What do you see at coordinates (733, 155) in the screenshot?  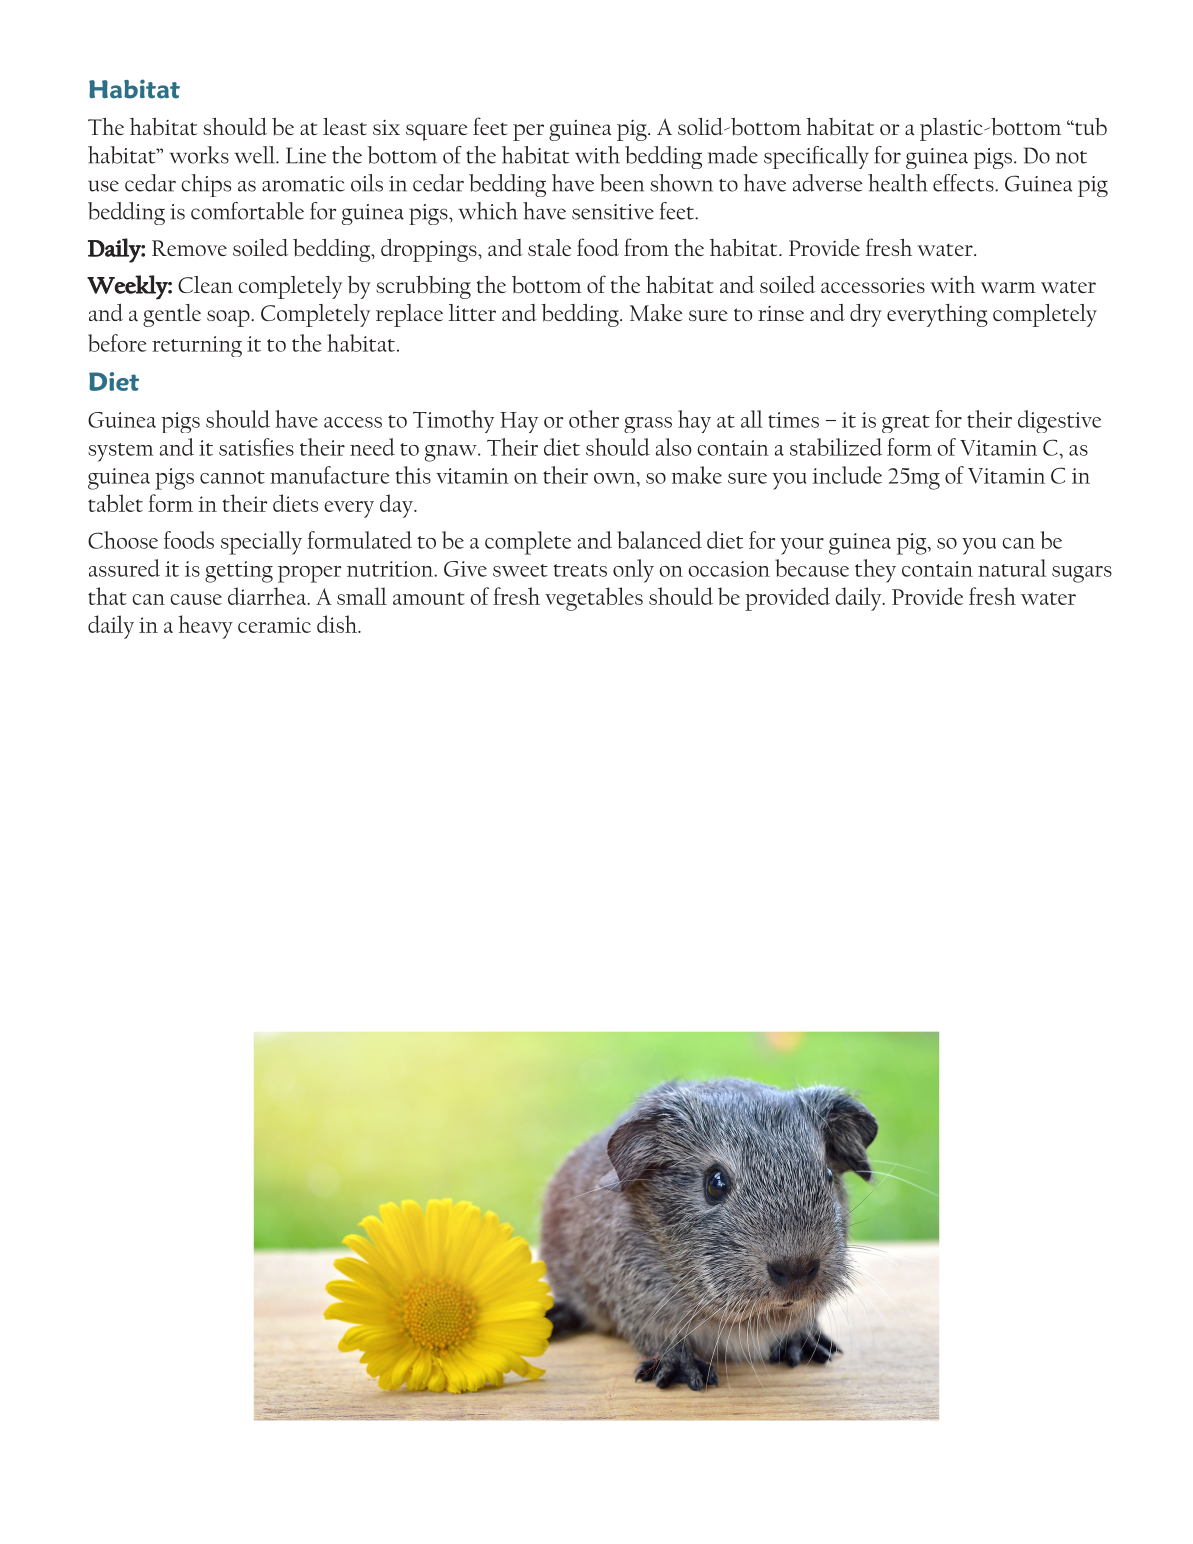 I see `made` at bounding box center [733, 155].
